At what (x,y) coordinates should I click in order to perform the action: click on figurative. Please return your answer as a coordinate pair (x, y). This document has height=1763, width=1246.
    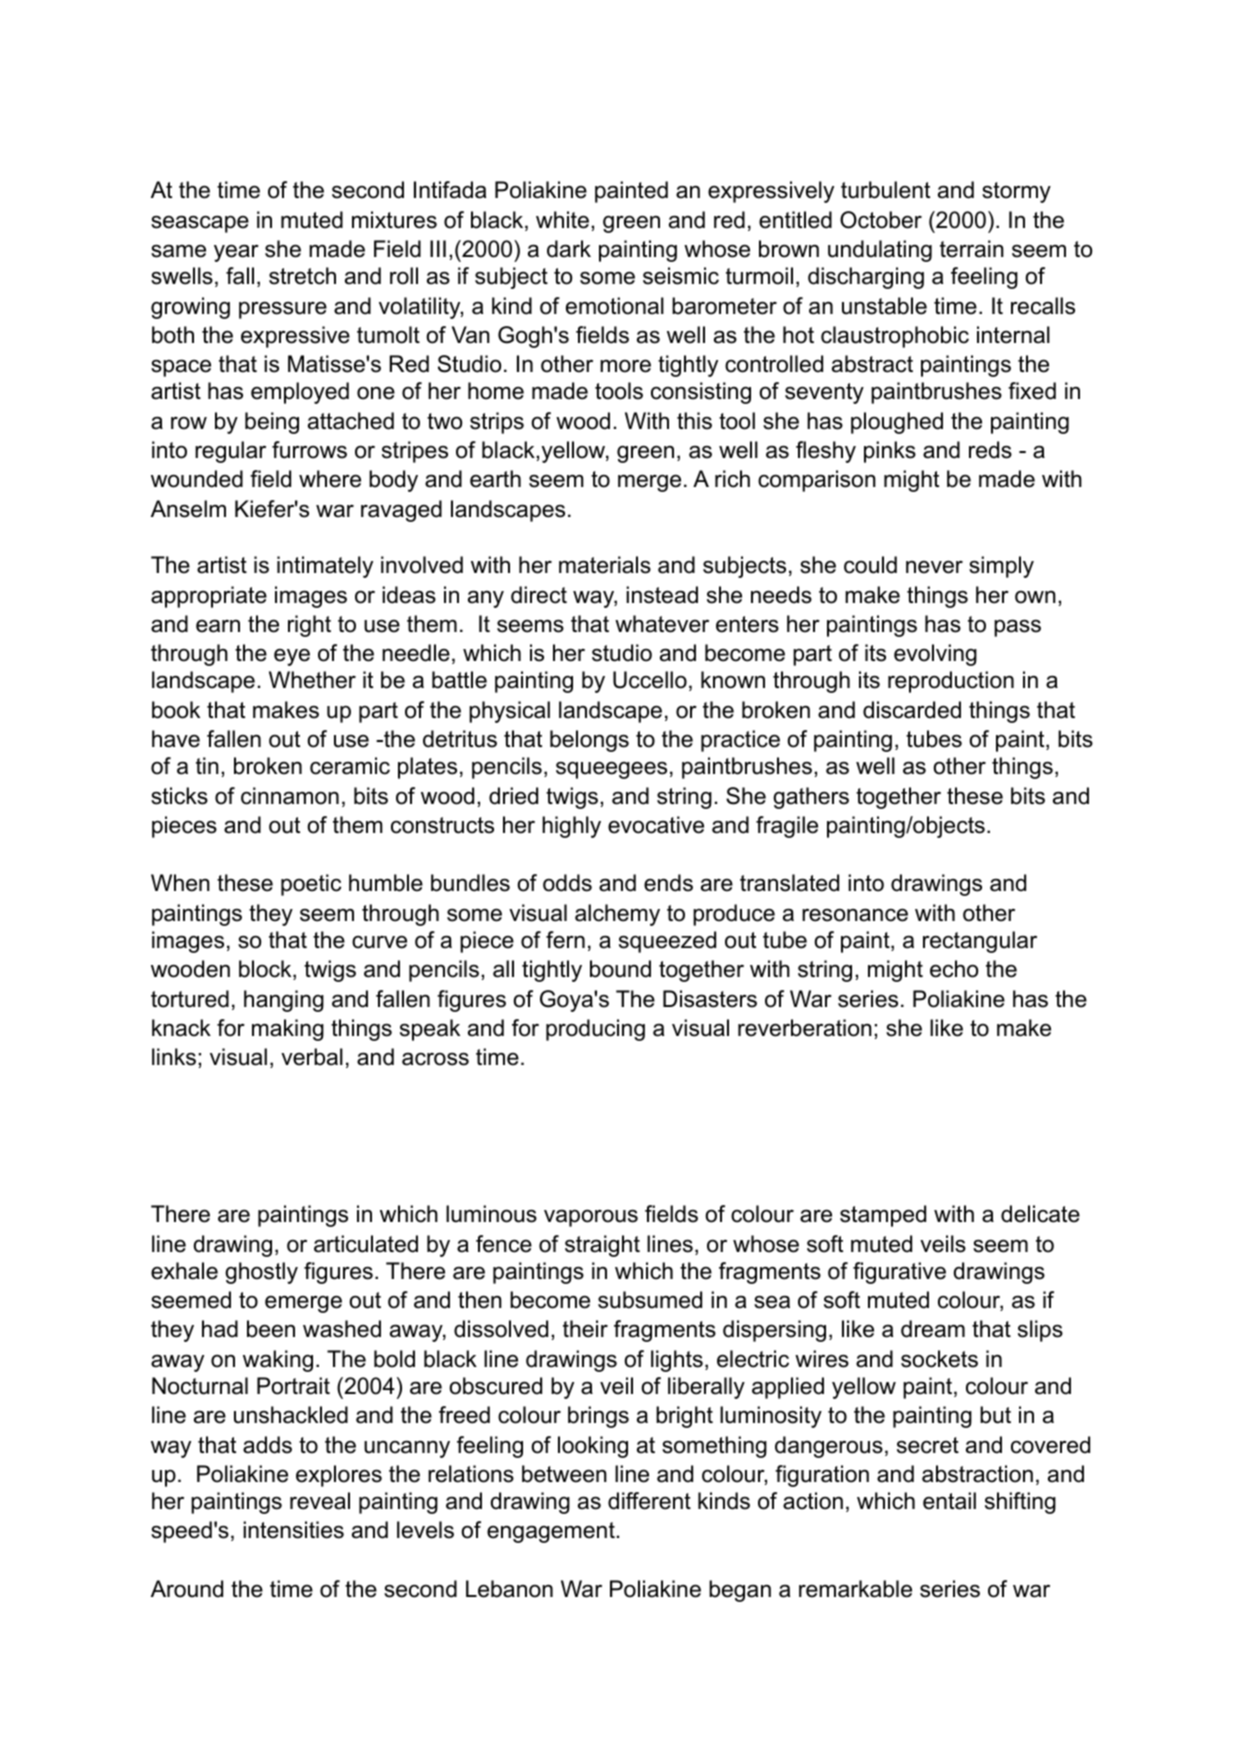
    Looking at the image, I should click on (899, 1273).
